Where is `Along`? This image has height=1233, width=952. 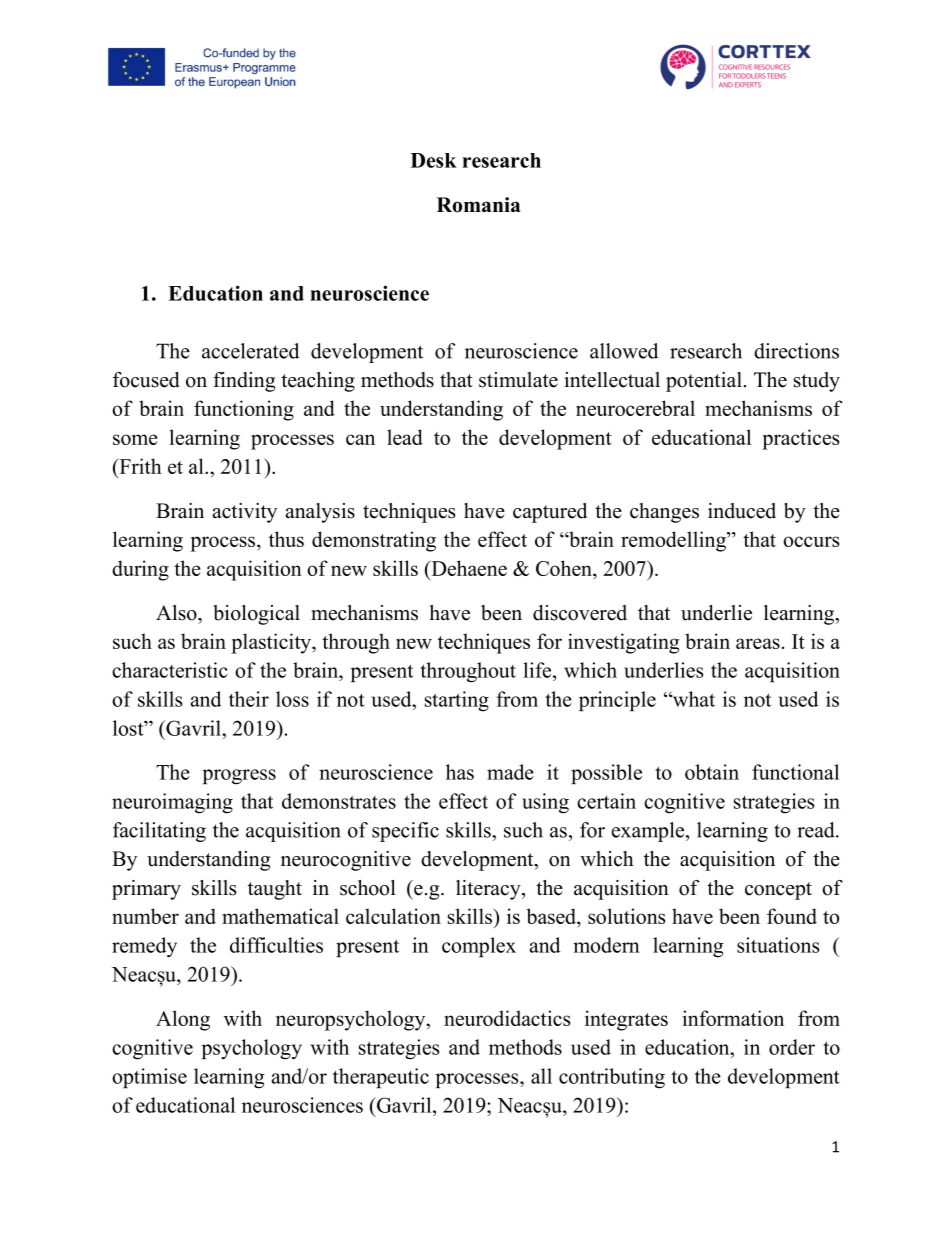 Along is located at coordinates (183, 1020).
